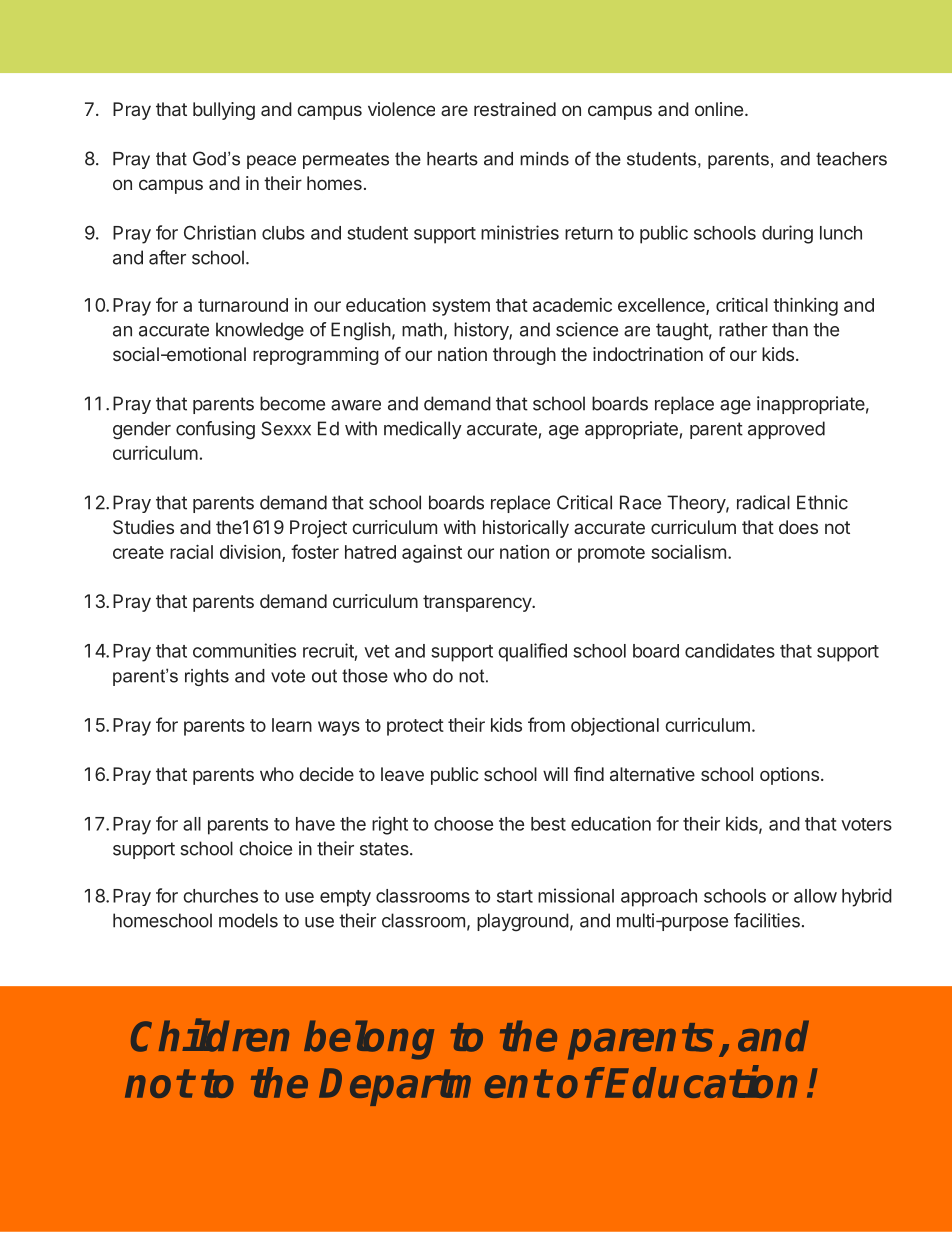 The height and width of the page is (1233, 952). What do you see at coordinates (767, 920) in the page?
I see `facilities` at bounding box center [767, 920].
